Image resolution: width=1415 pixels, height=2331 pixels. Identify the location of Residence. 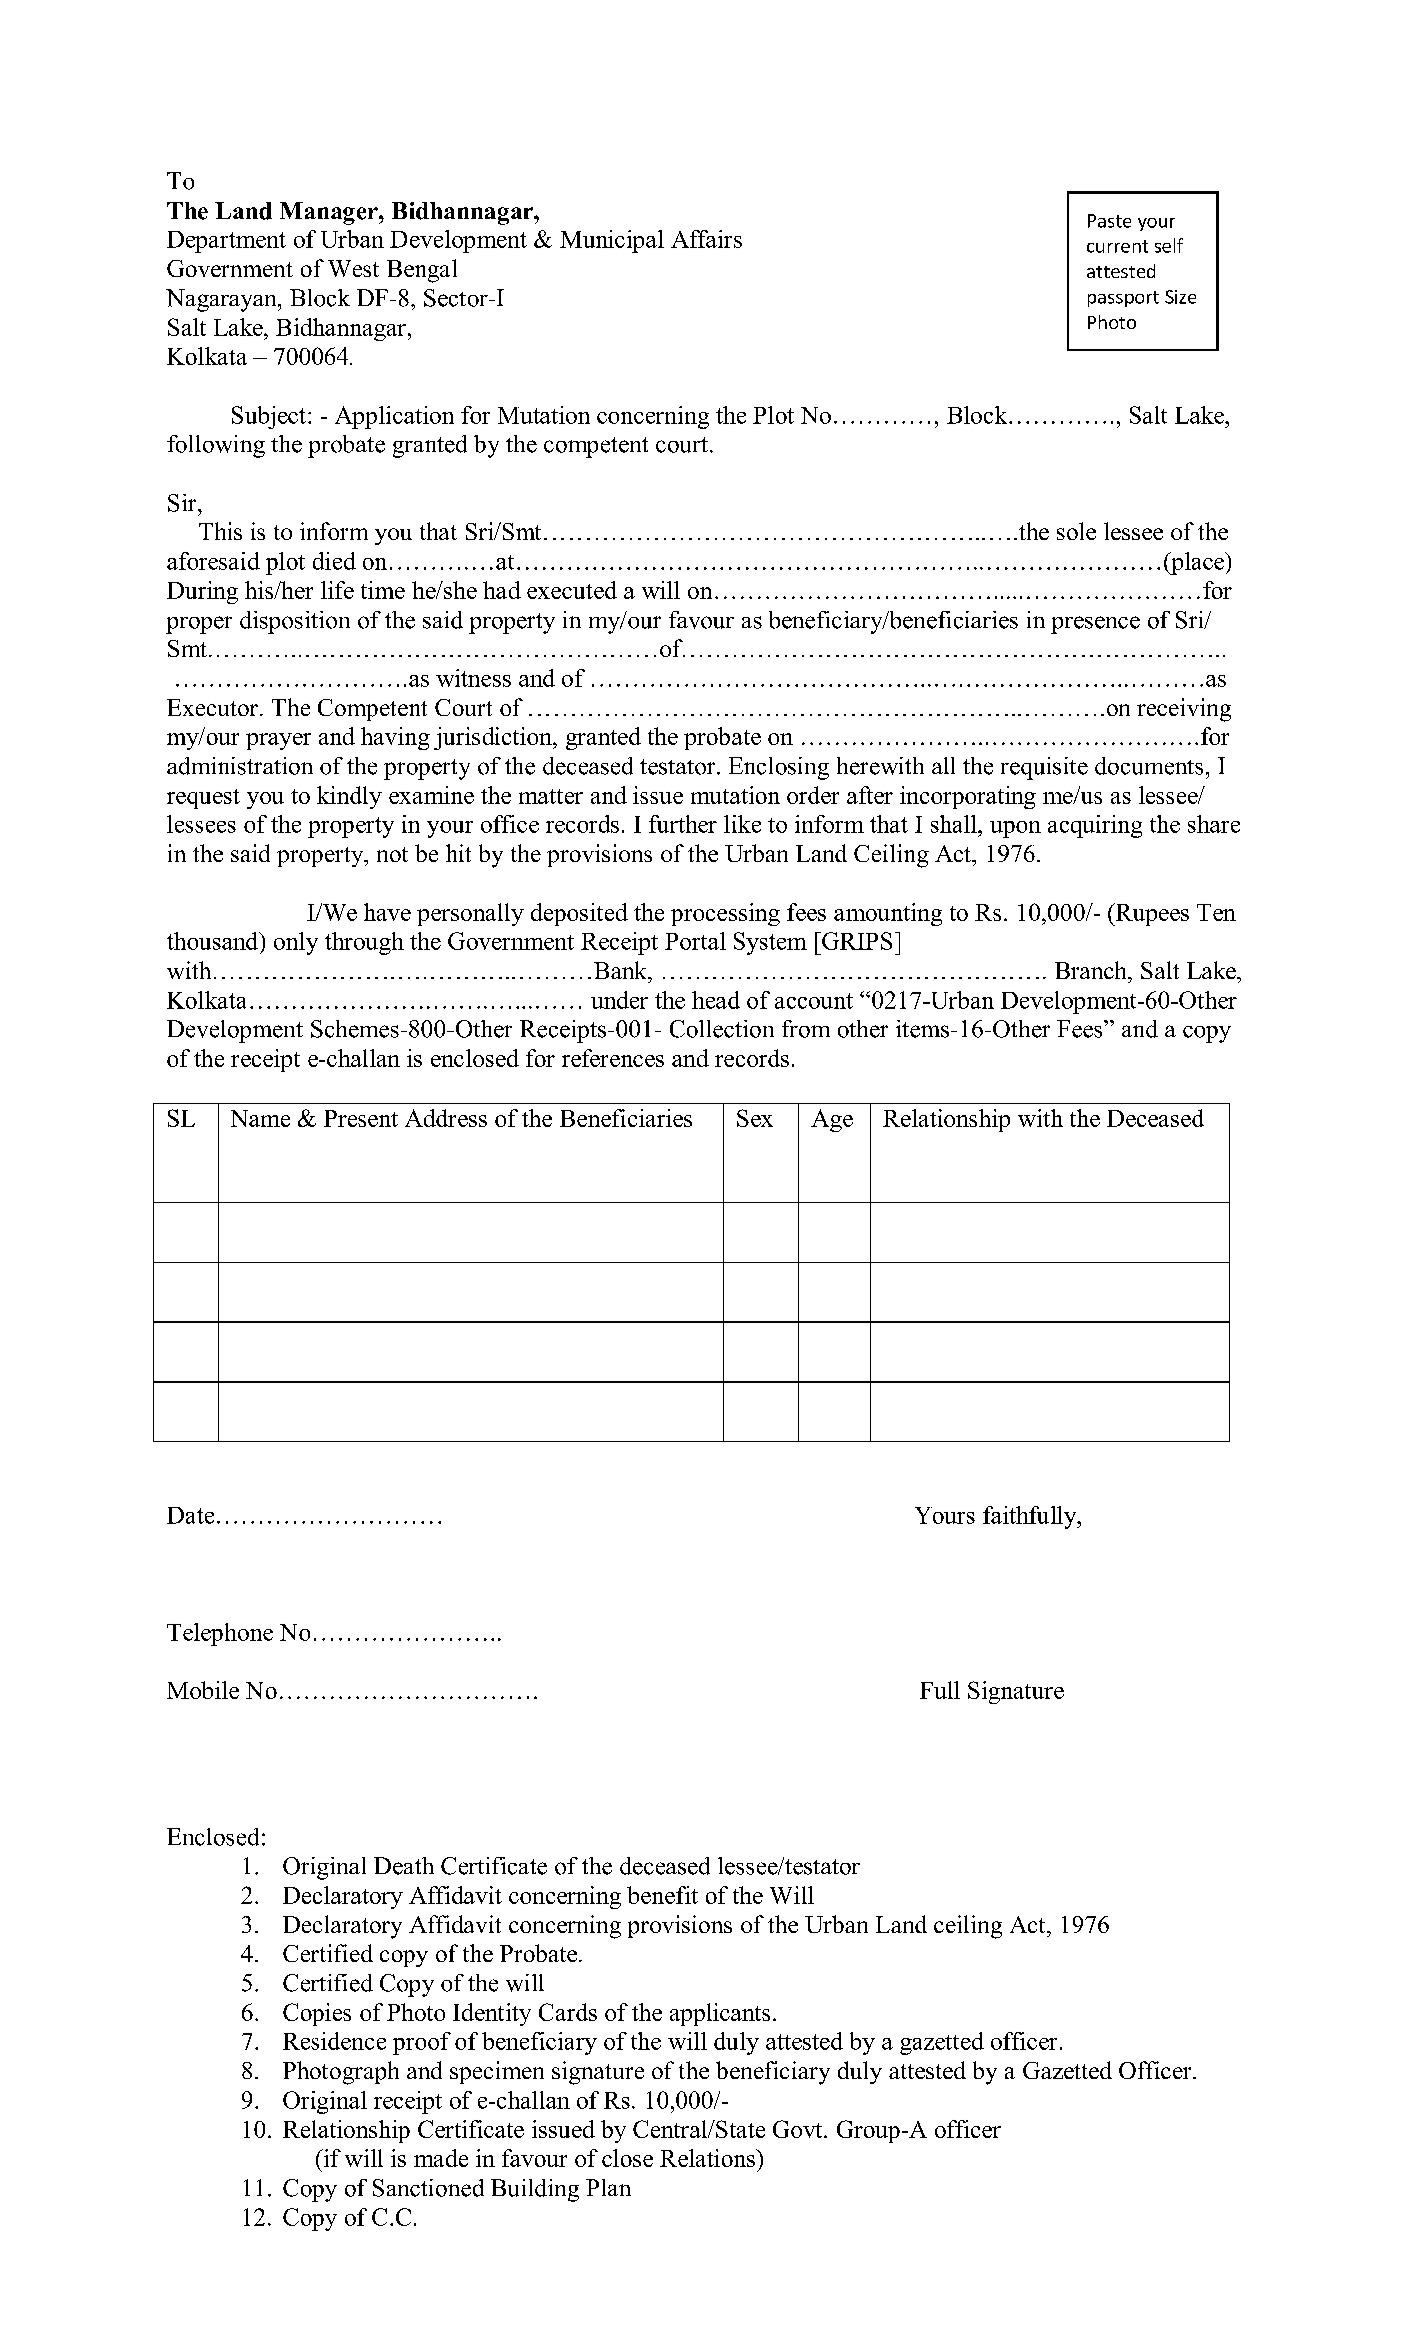
(334, 2041).
